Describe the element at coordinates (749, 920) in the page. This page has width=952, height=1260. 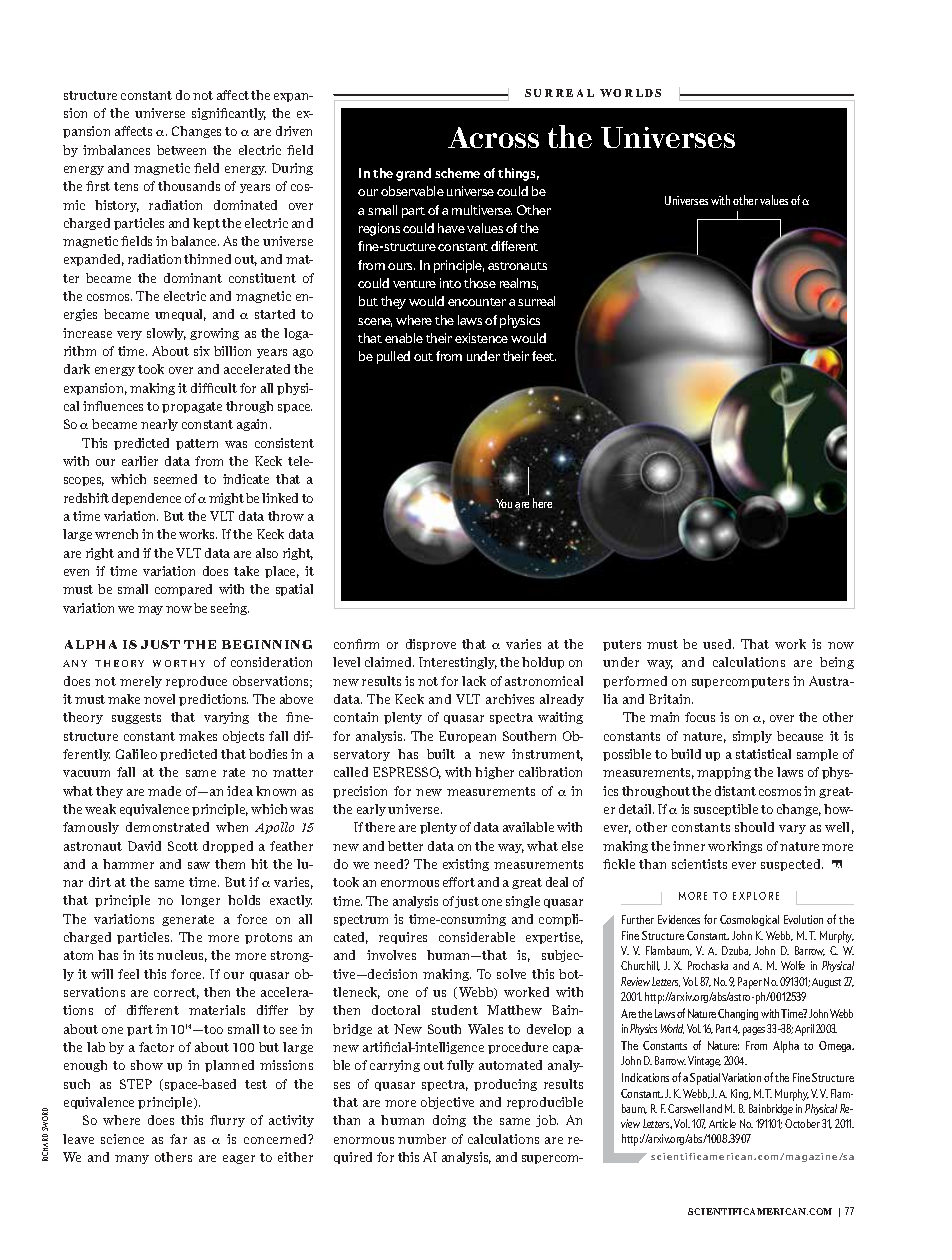
I see `Cosmological` at that location.
